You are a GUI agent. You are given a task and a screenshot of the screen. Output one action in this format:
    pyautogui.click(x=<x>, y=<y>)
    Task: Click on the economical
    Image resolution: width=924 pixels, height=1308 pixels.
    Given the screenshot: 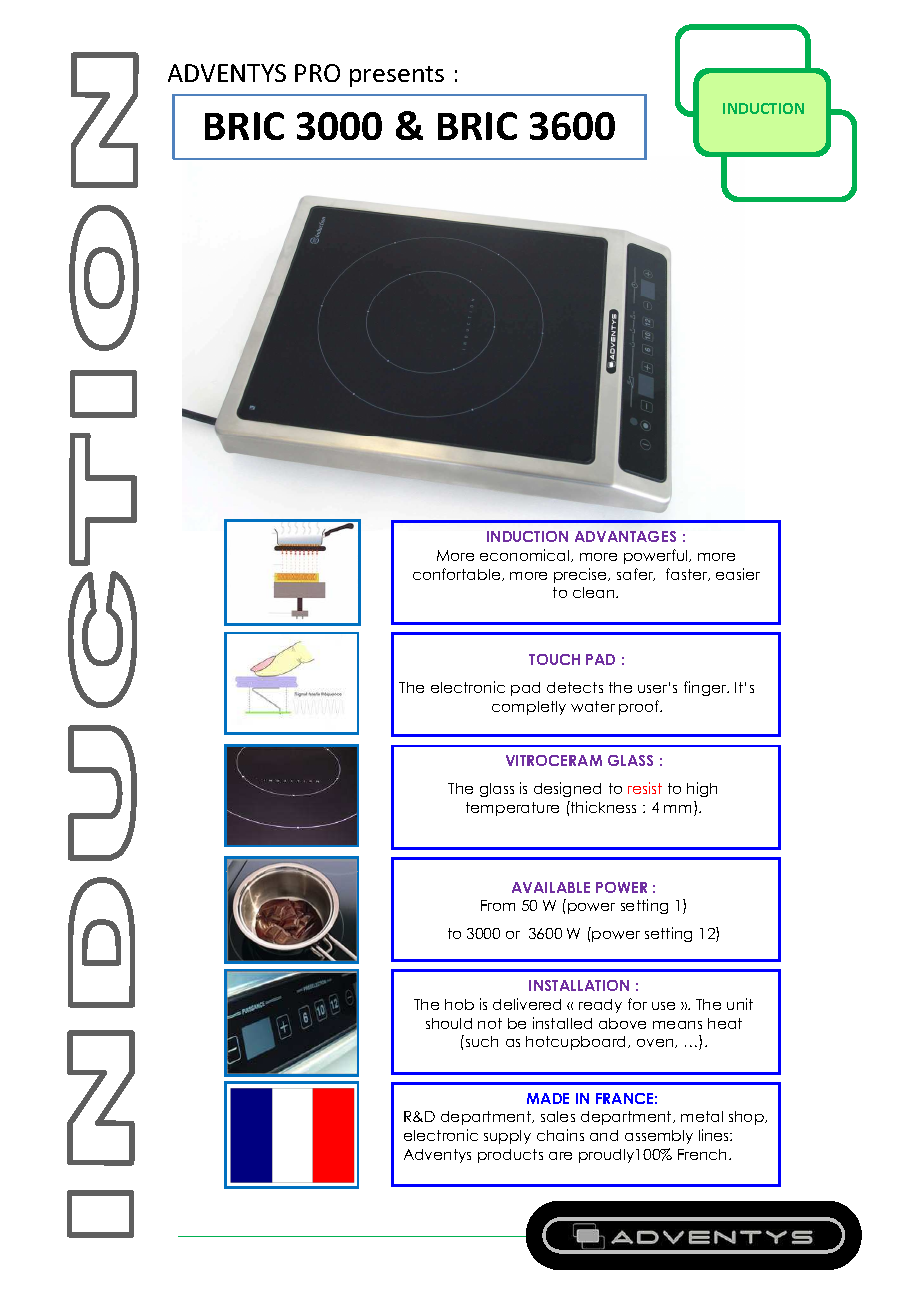 What is the action you would take?
    pyautogui.click(x=526, y=555)
